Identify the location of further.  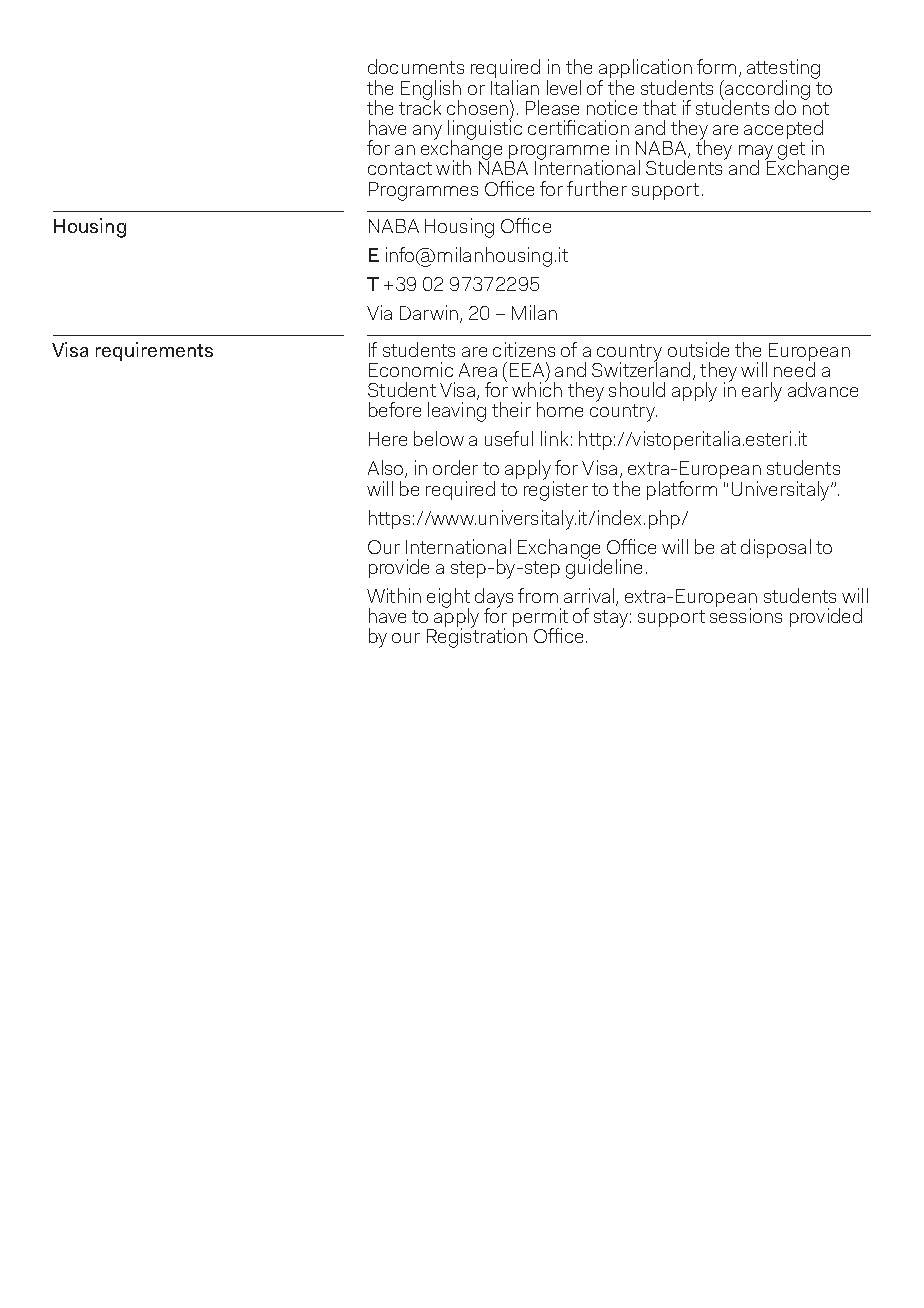
(597, 188).
